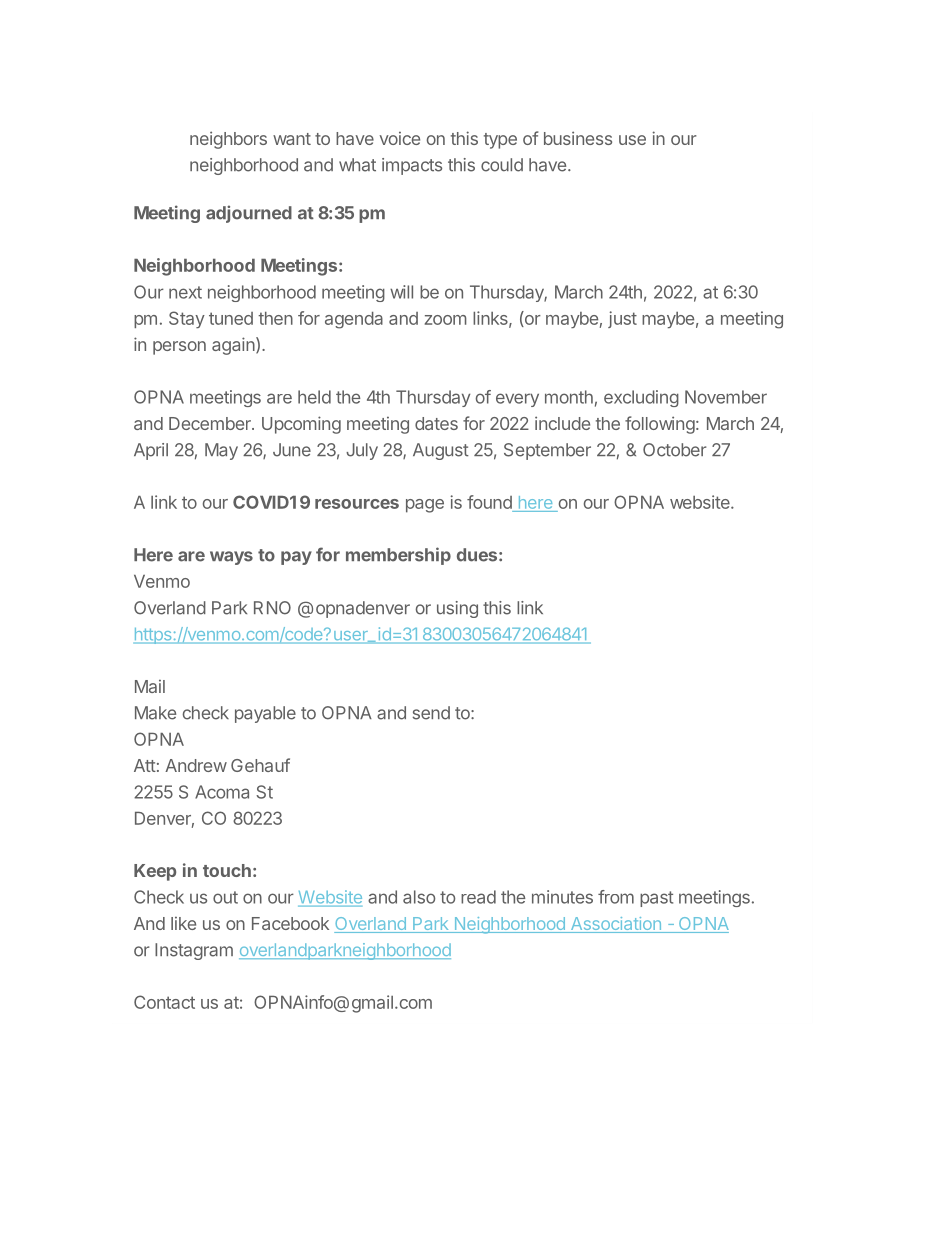 This image has width=952, height=1233. Describe the element at coordinates (211, 423) in the image. I see `December` at that location.
